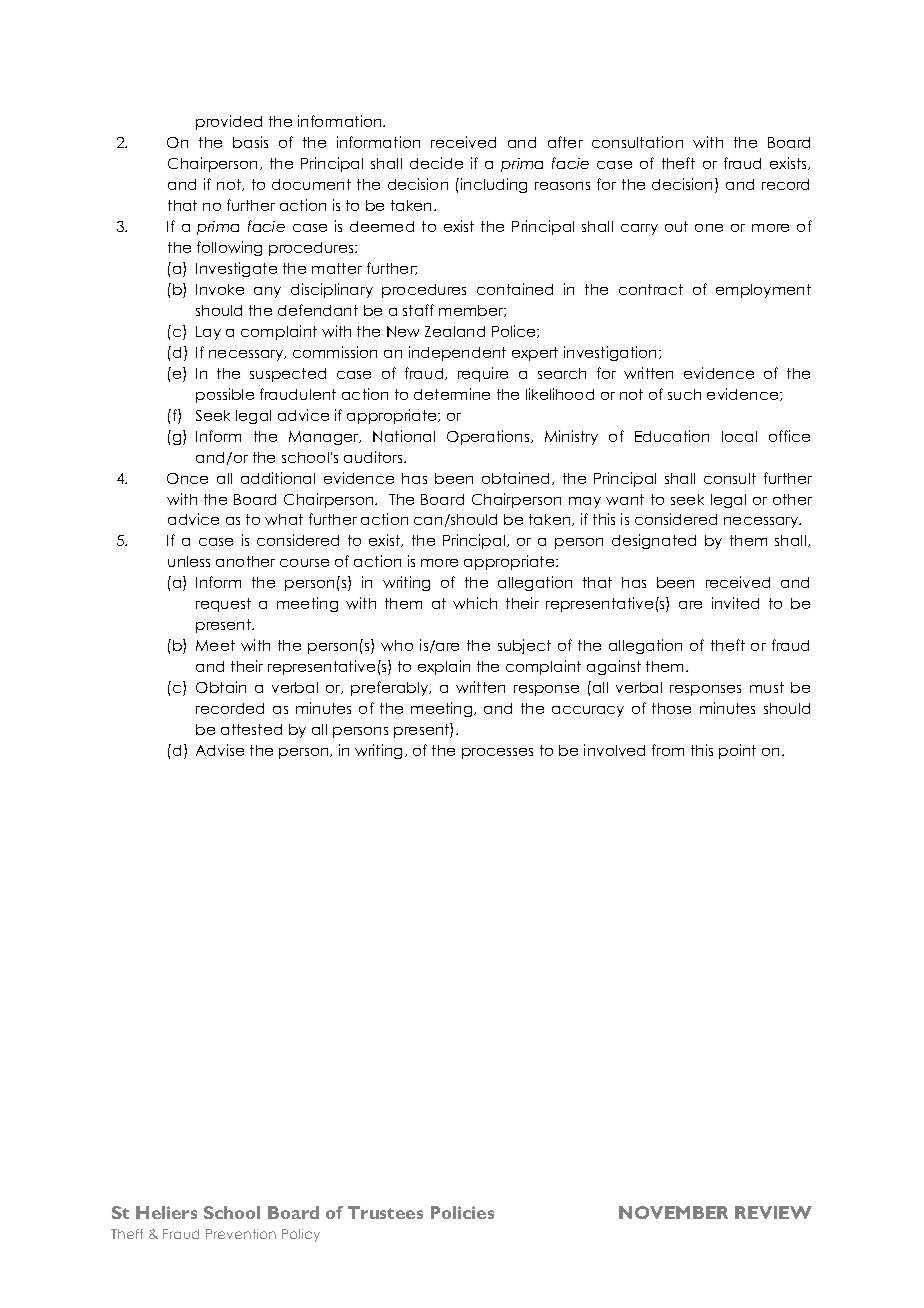 Image resolution: width=924 pixels, height=1308 pixels. I want to click on point, so click(737, 751).
